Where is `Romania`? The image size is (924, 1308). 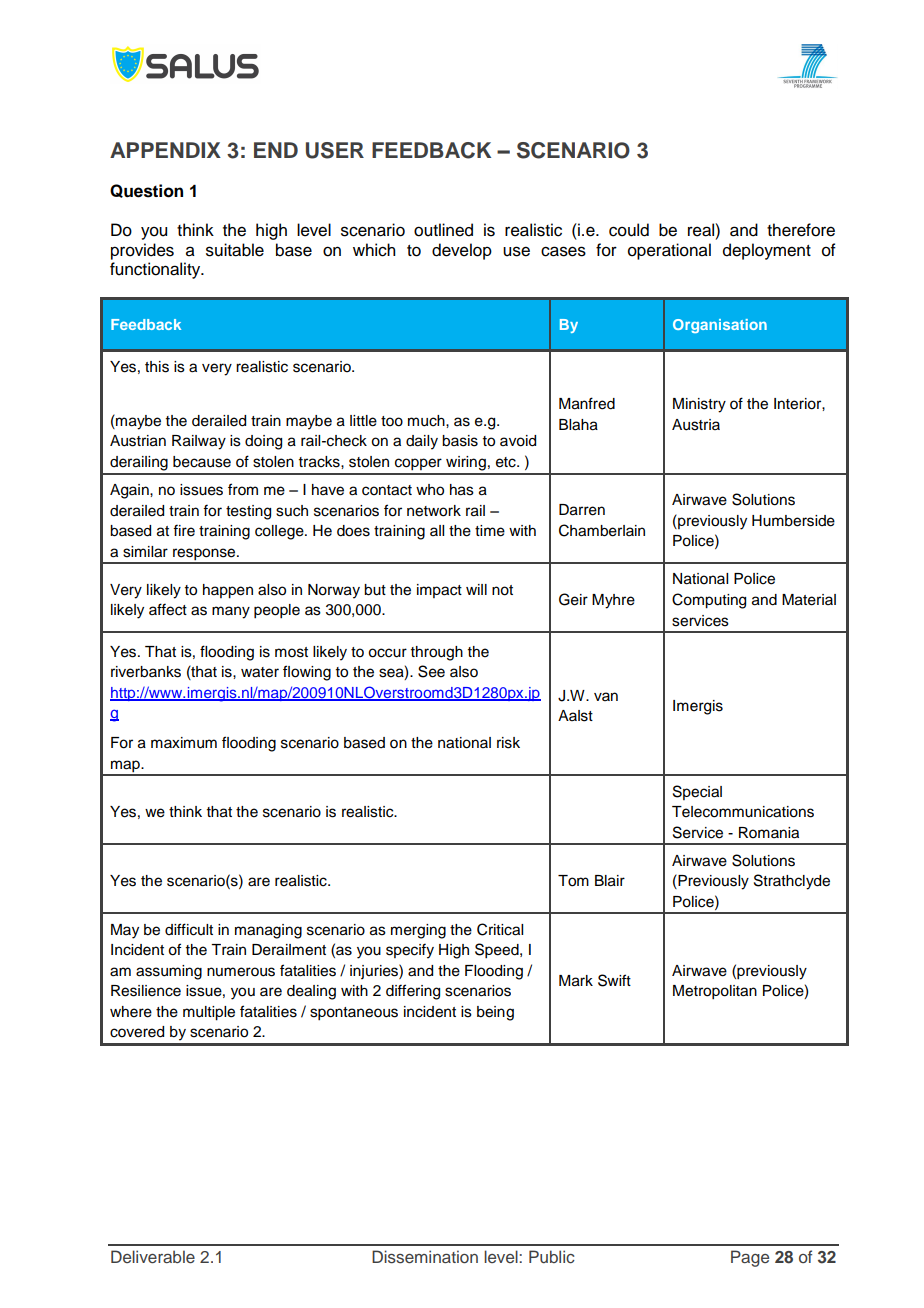 Romania is located at coordinates (769, 833).
